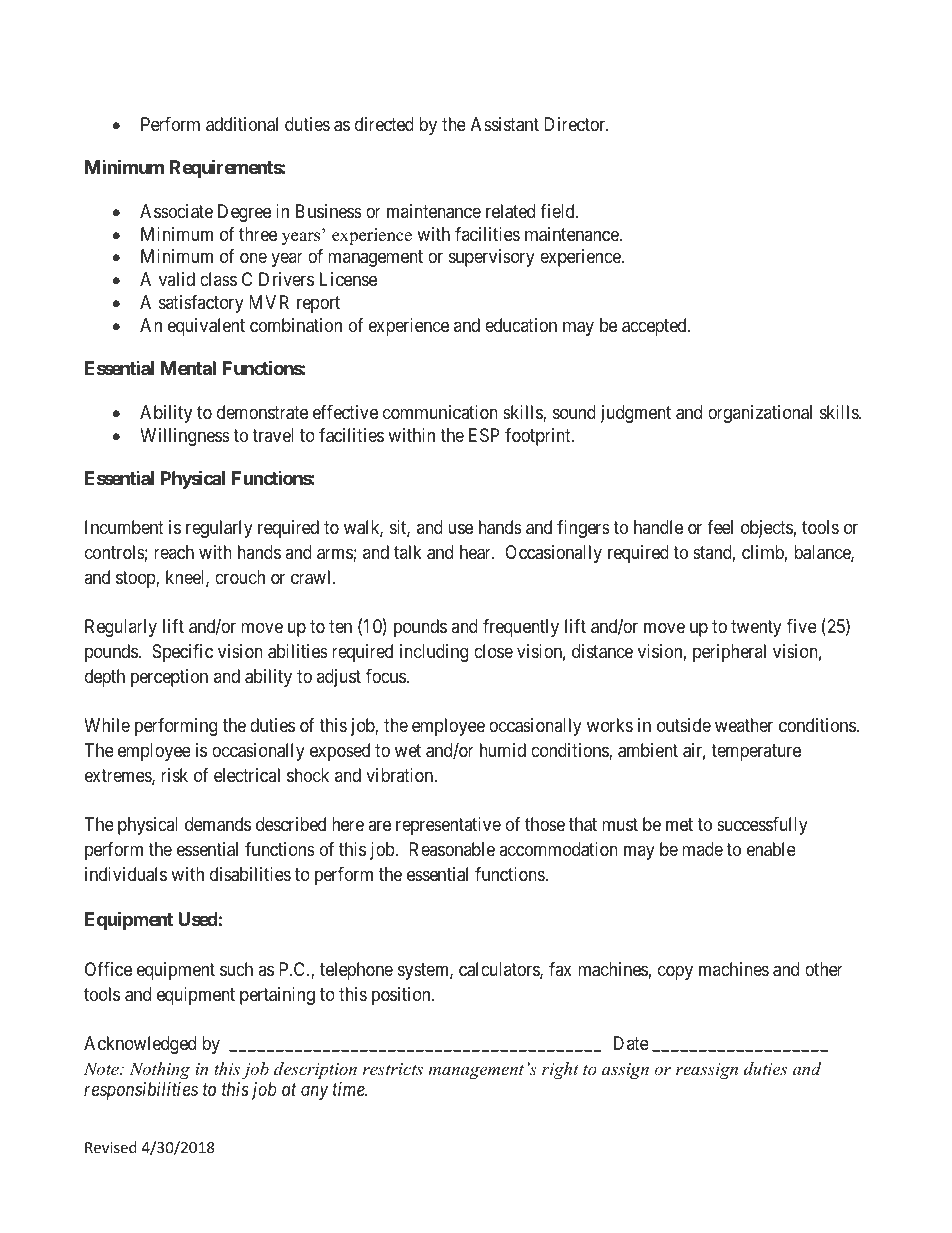  What do you see at coordinates (631, 1043) in the page?
I see `Date` at bounding box center [631, 1043].
